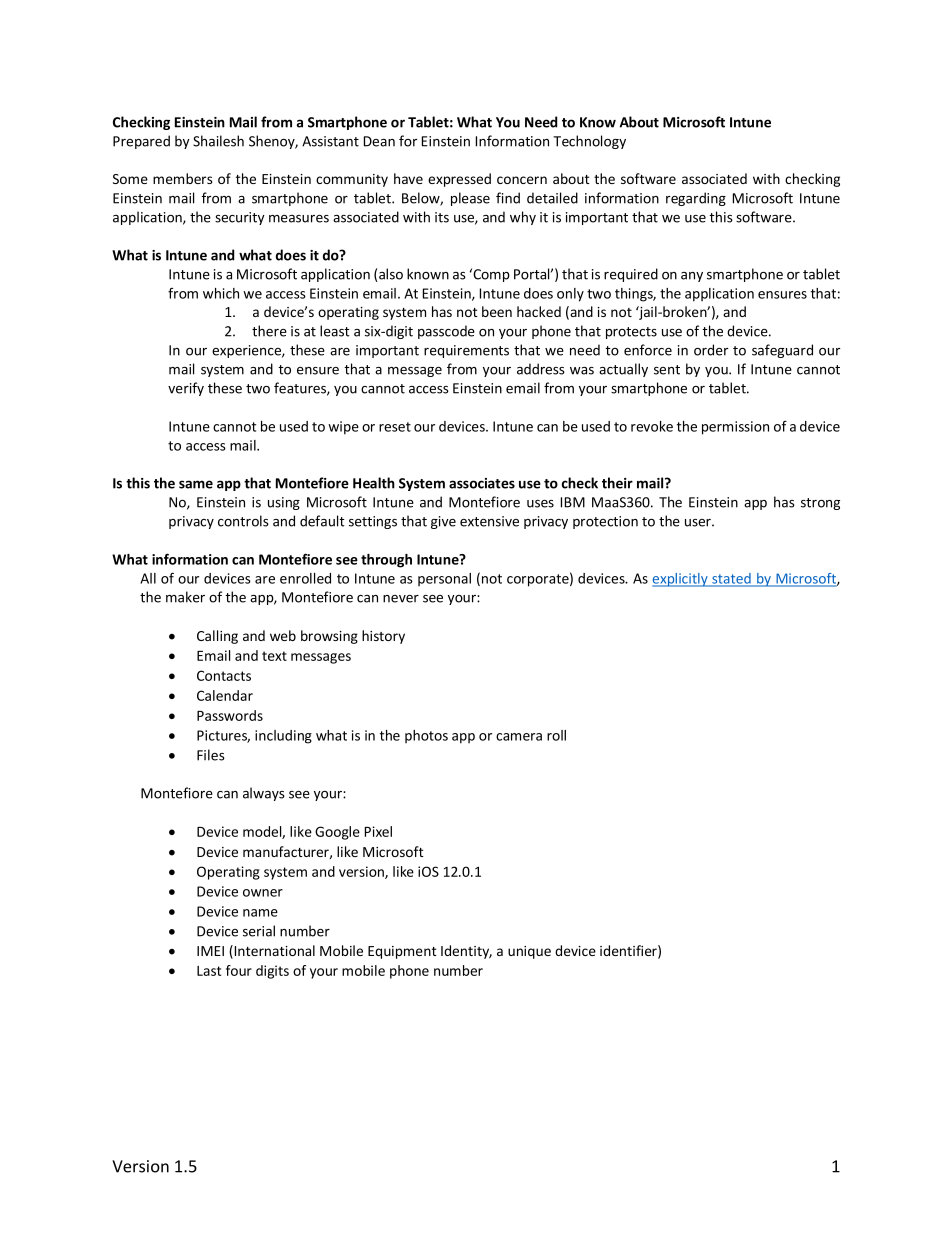  I want to click on expressed, so click(459, 180).
